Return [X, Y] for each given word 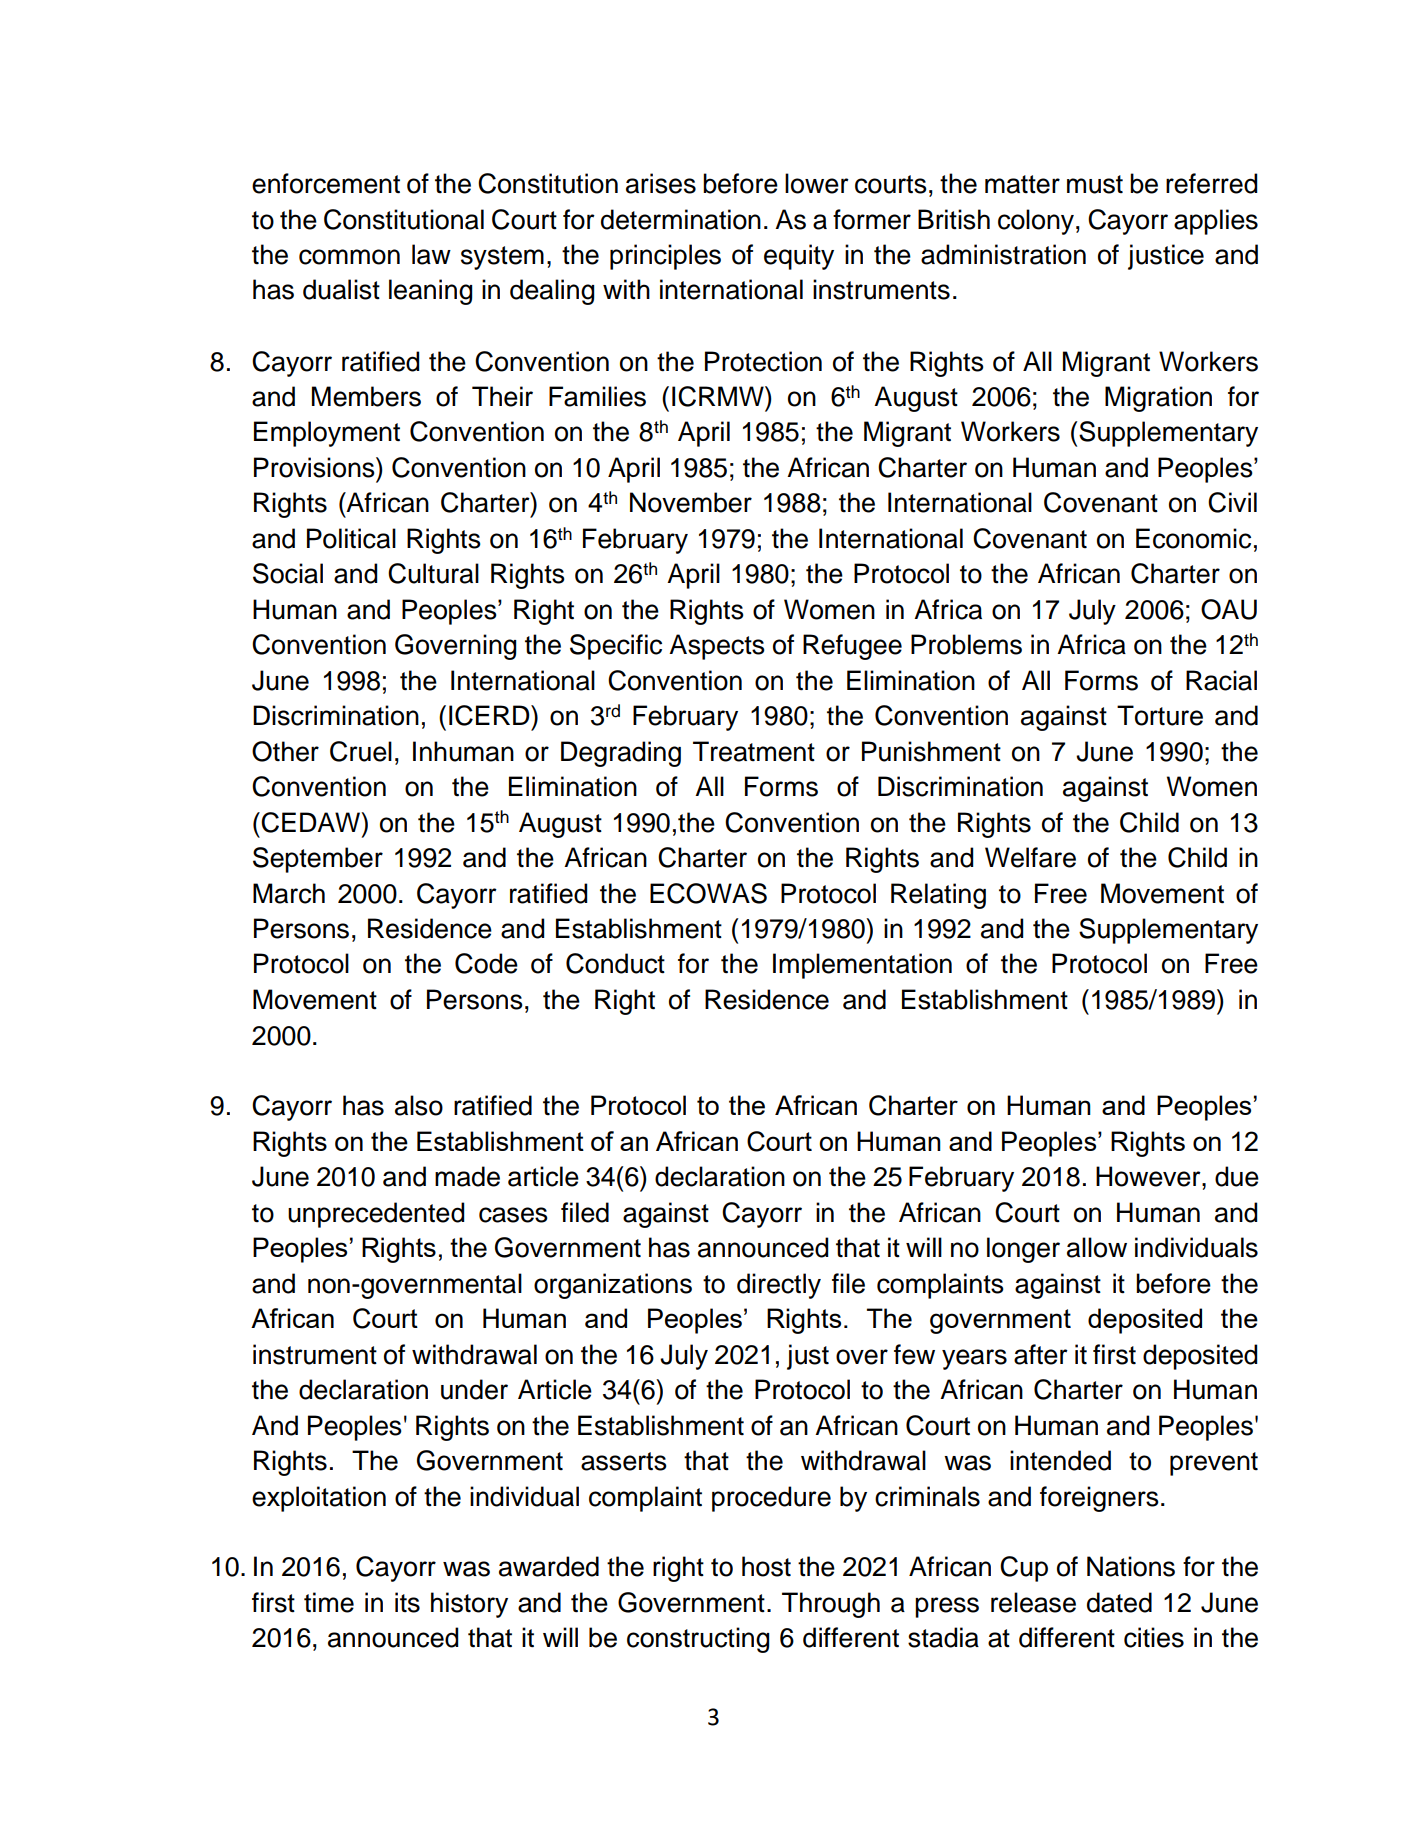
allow [1097, 1247]
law [431, 254]
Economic [1193, 538]
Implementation [862, 966]
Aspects [717, 647]
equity [799, 257]
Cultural [433, 573]
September [318, 860]
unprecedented [376, 1215]
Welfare [1030, 857]
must [1095, 184]
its [407, 1602]
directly [779, 1286]
